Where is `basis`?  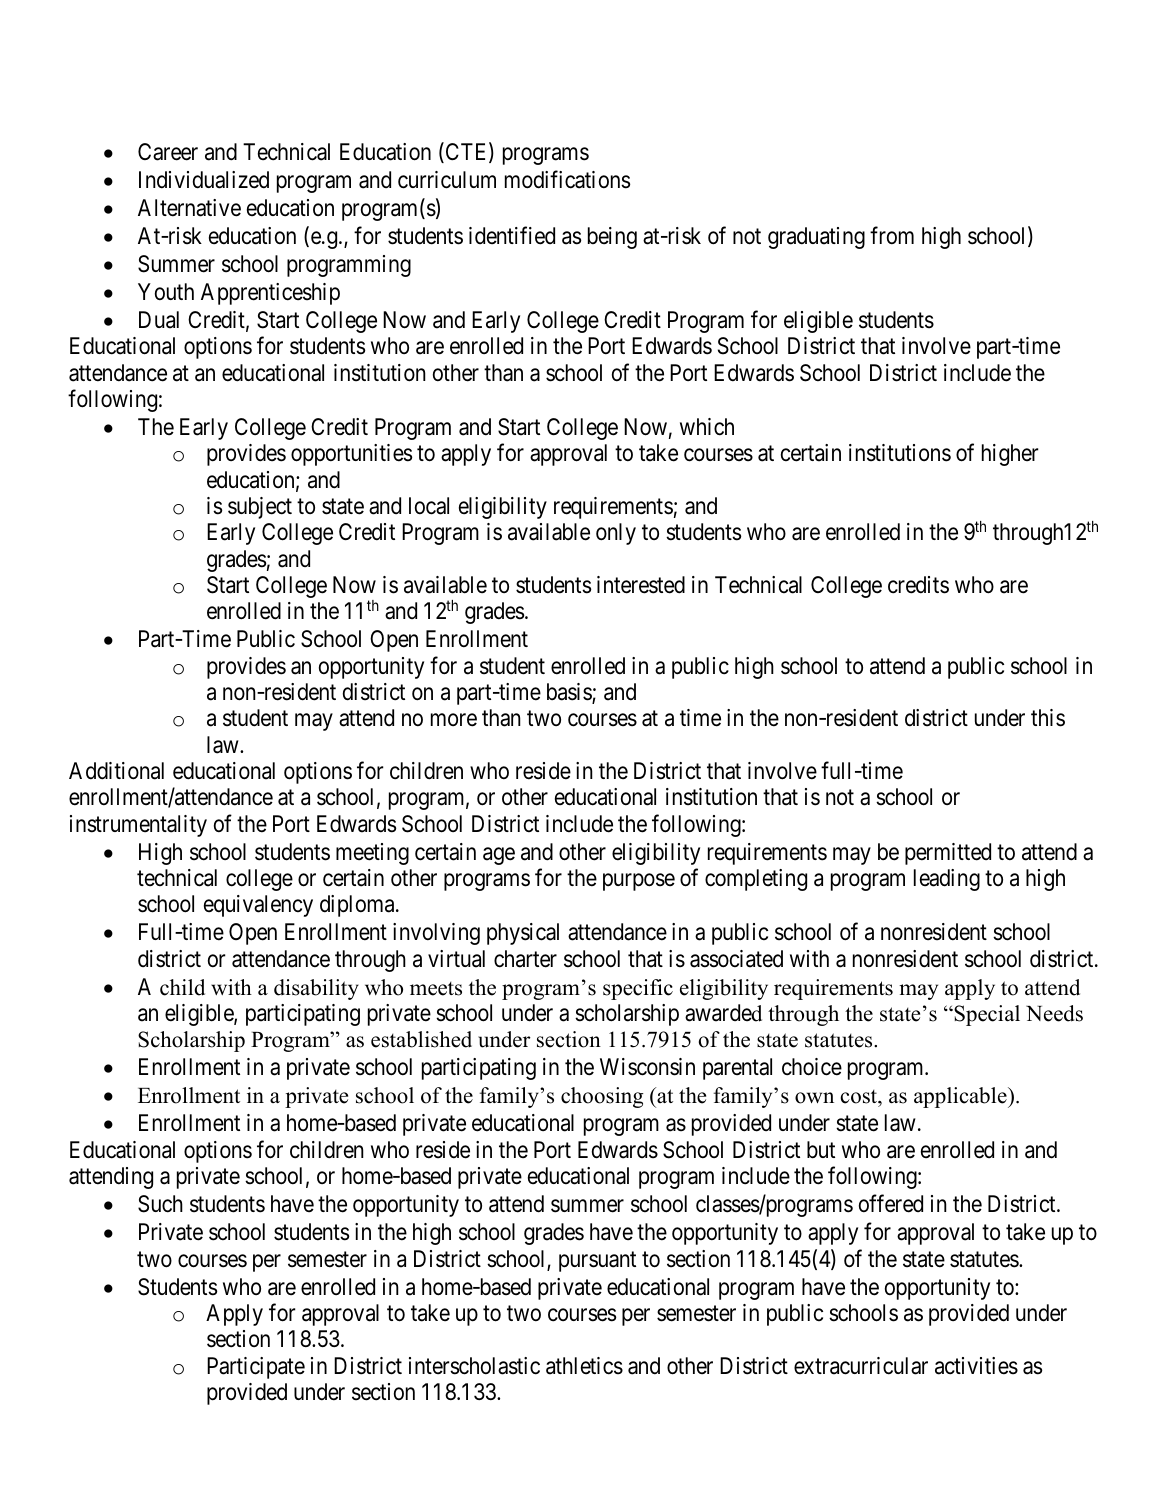
basis is located at coordinates (570, 693).
